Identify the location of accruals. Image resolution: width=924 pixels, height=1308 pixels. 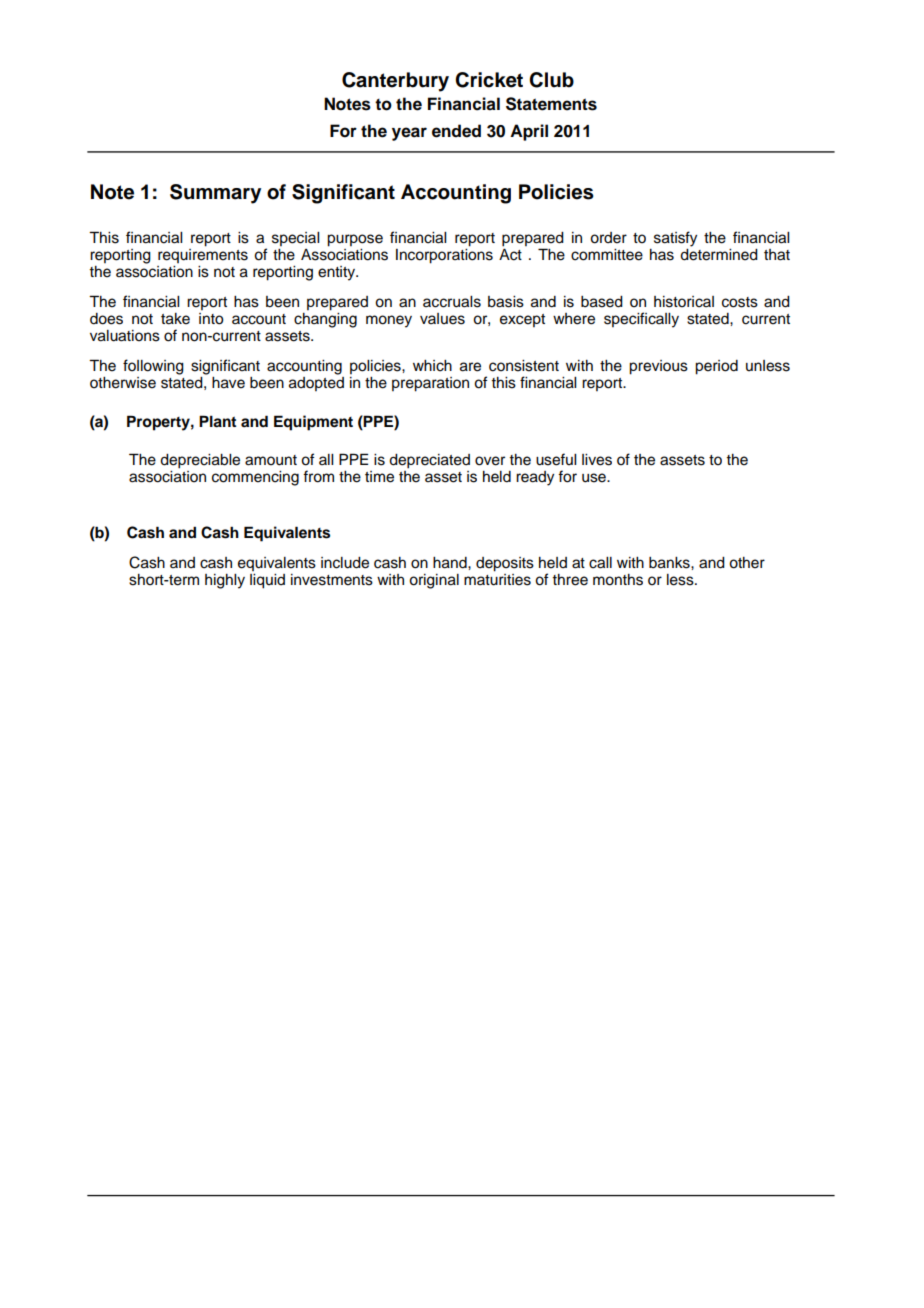
(452, 302).
